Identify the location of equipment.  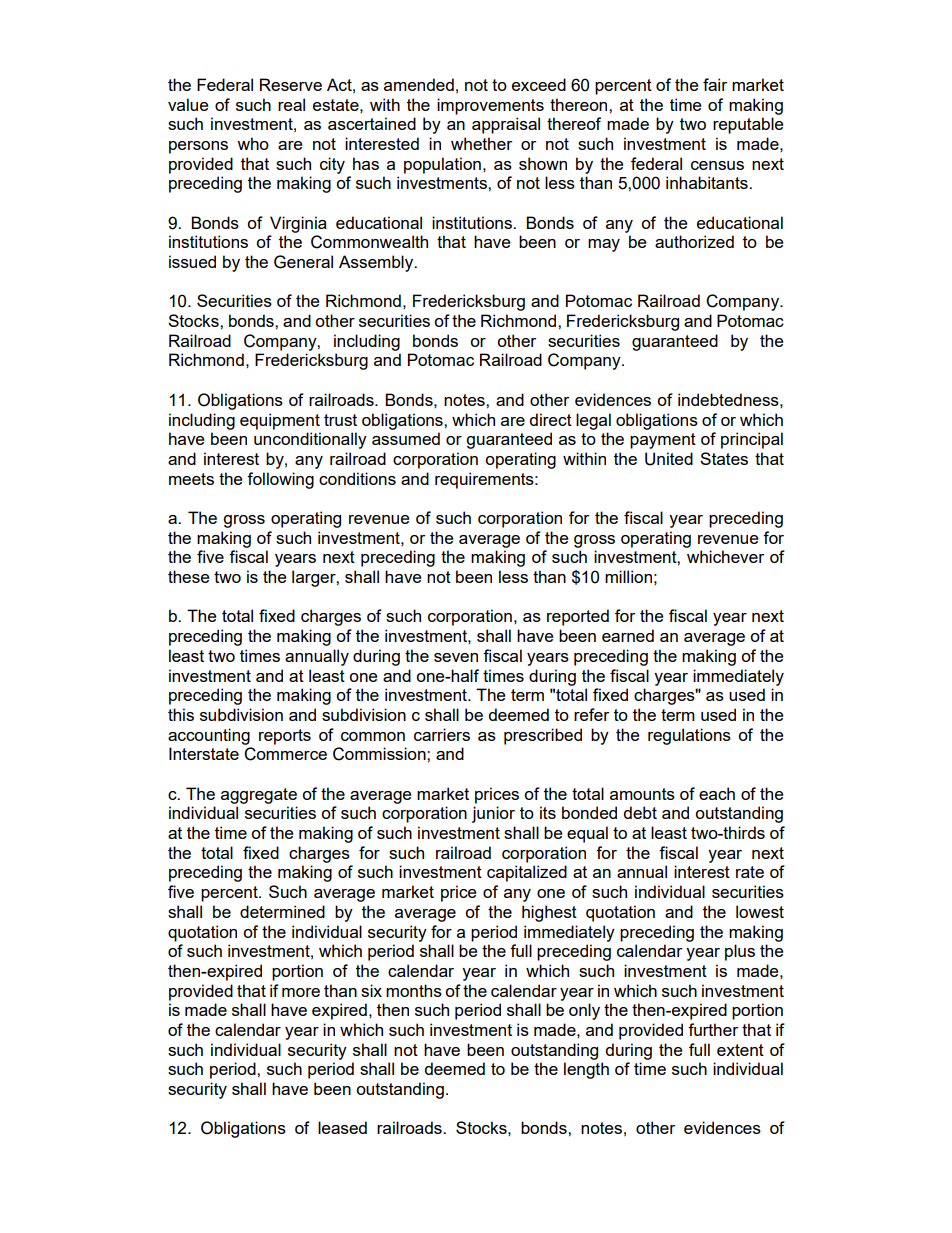
(280, 421).
